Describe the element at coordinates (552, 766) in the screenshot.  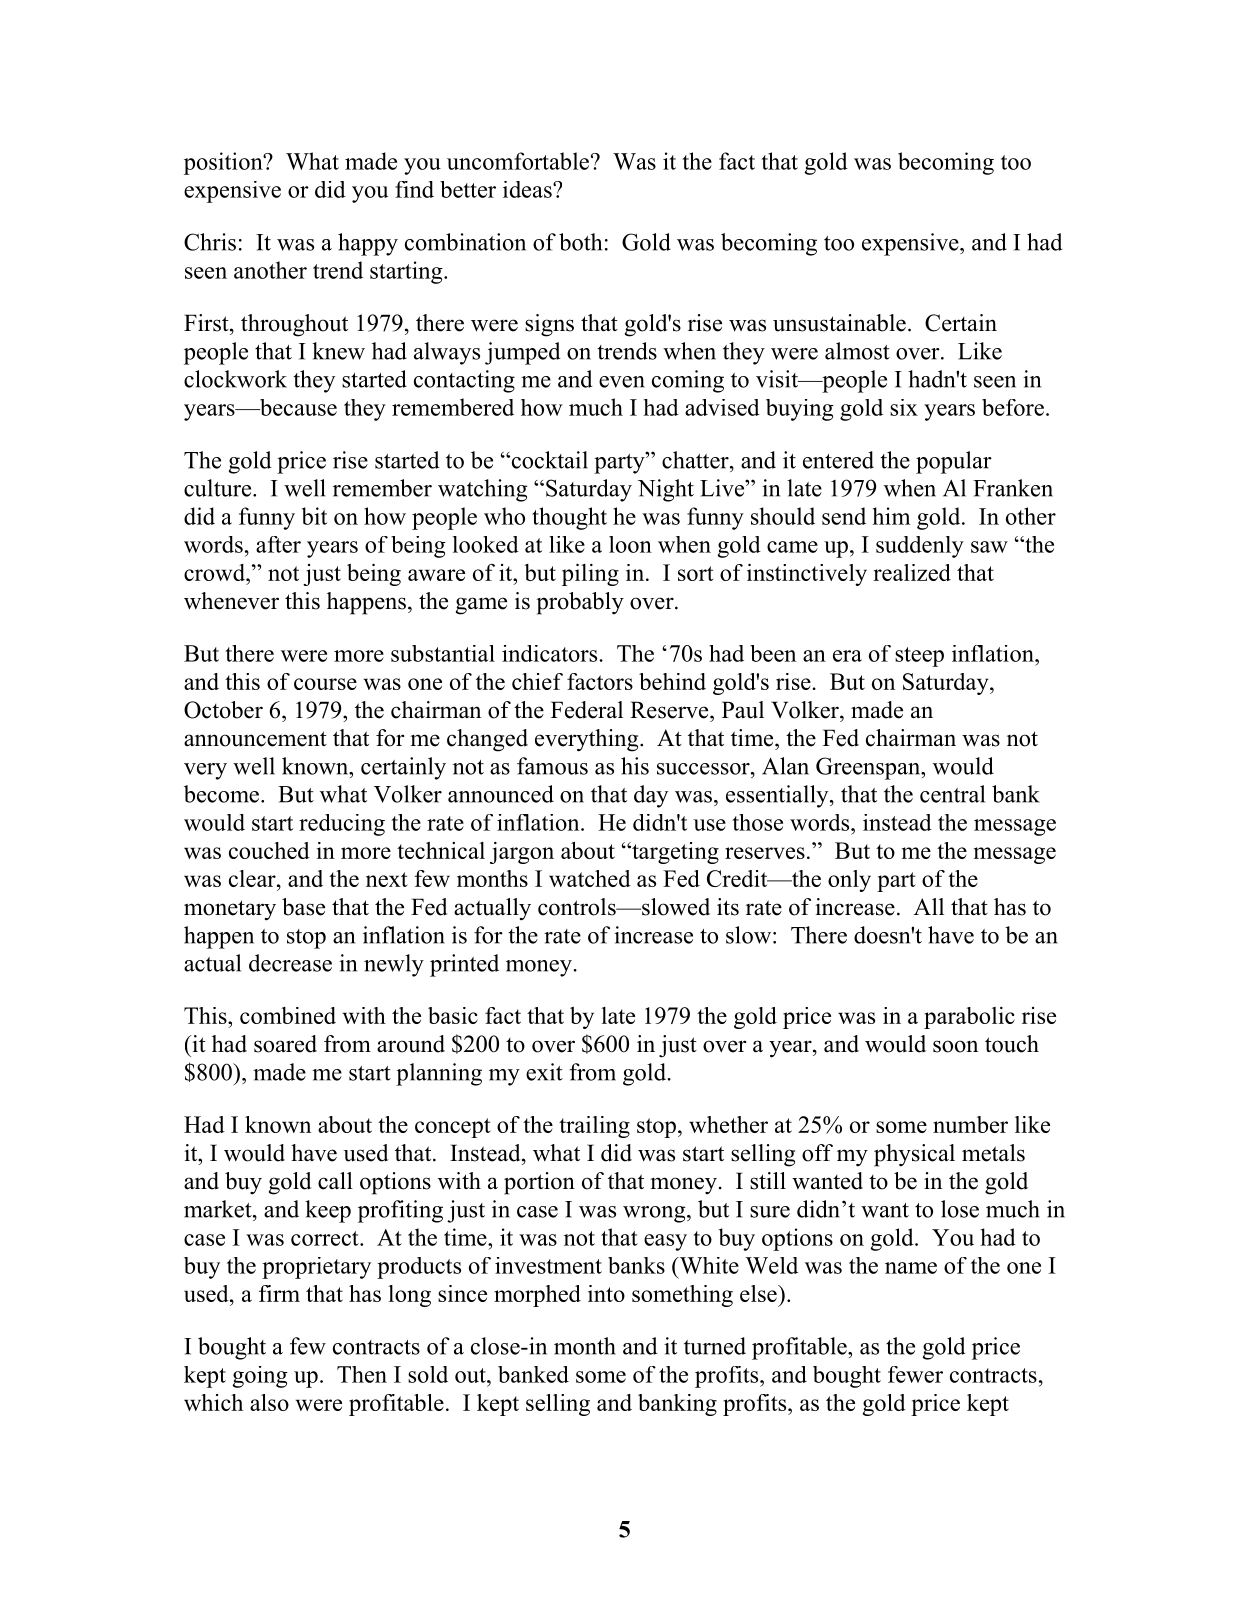
I see `famous` at that location.
